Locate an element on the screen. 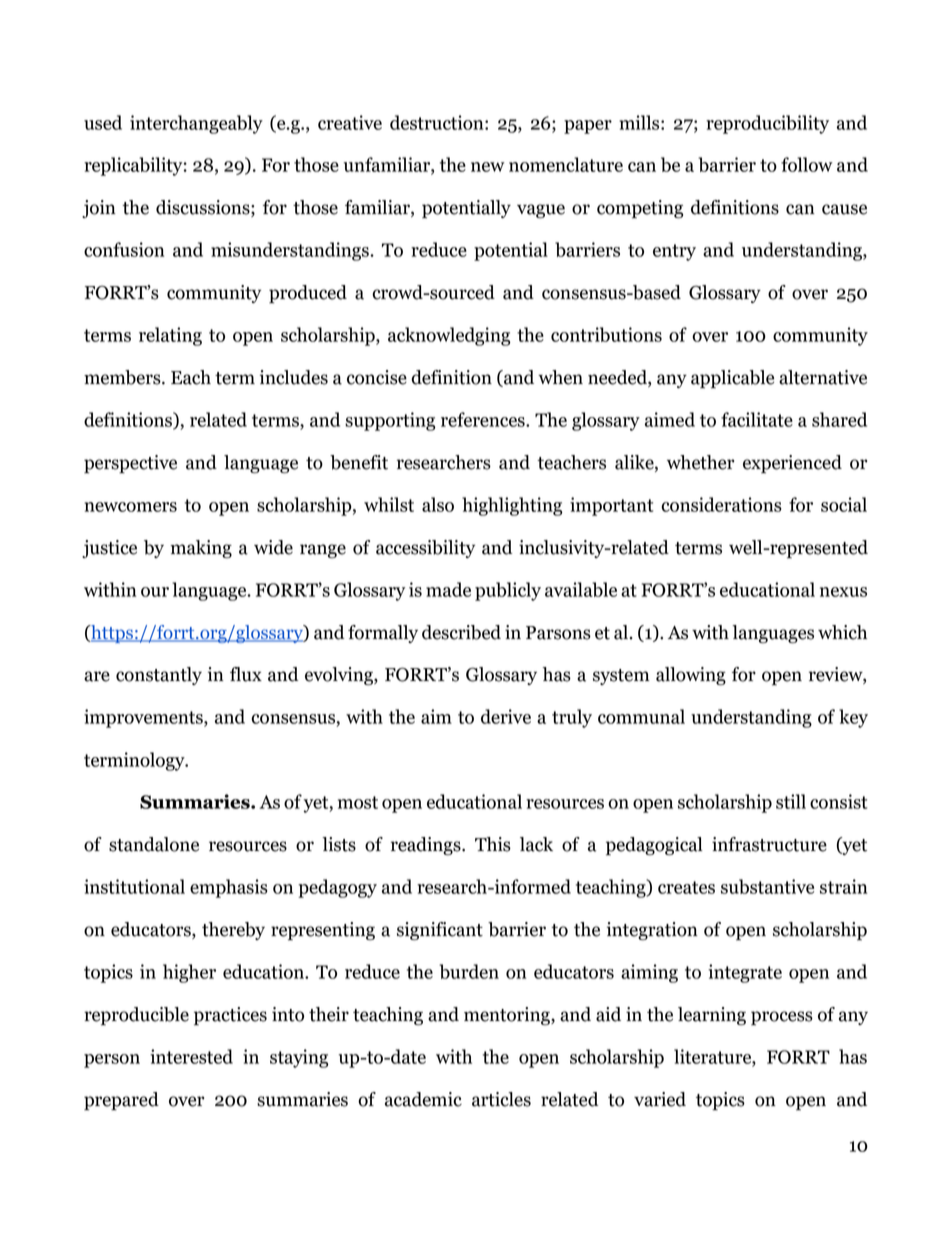 The width and height of the screenshot is (952, 1233). making is located at coordinates (201, 549).
